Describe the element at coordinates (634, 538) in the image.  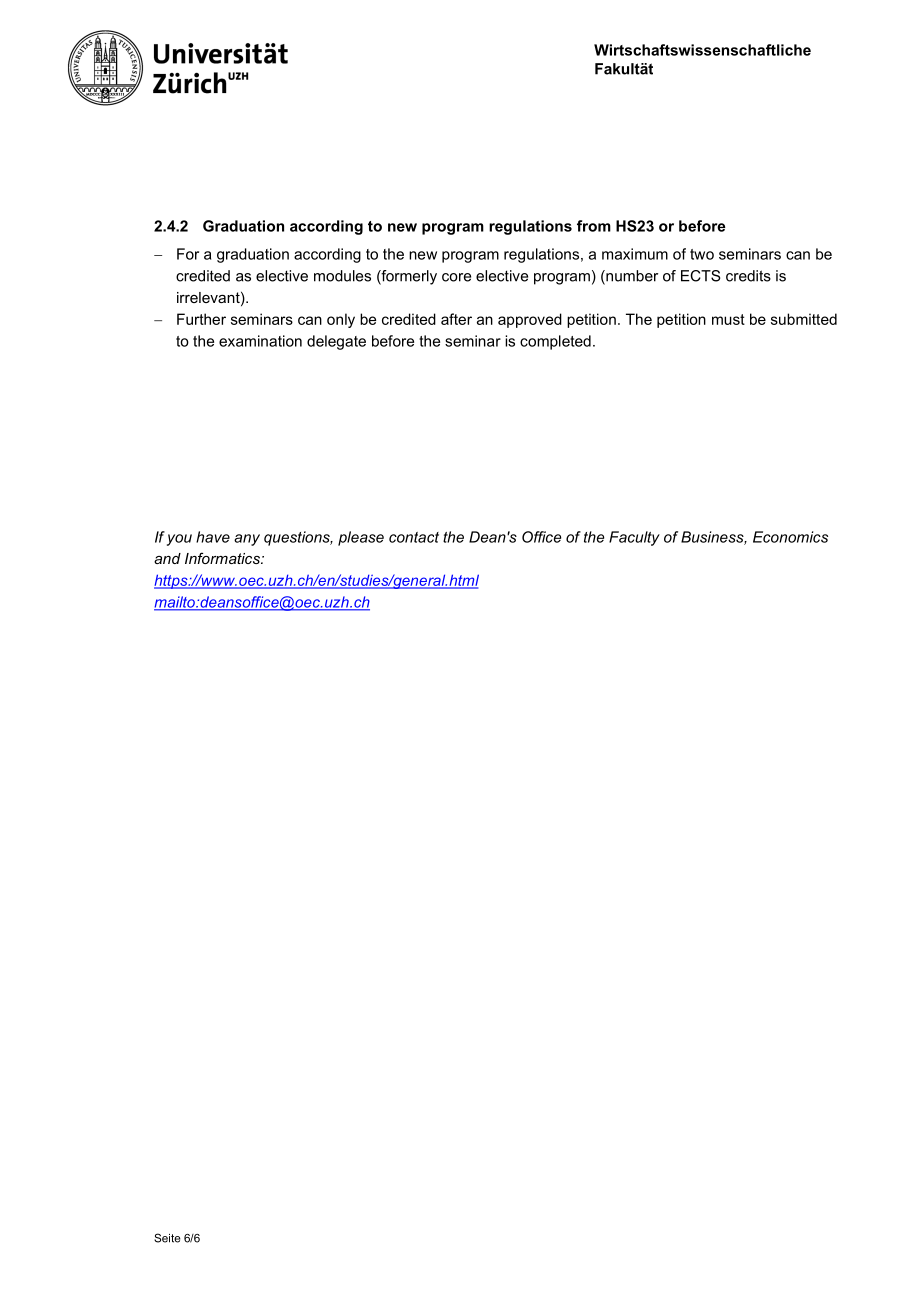
I see `Faculty` at that location.
